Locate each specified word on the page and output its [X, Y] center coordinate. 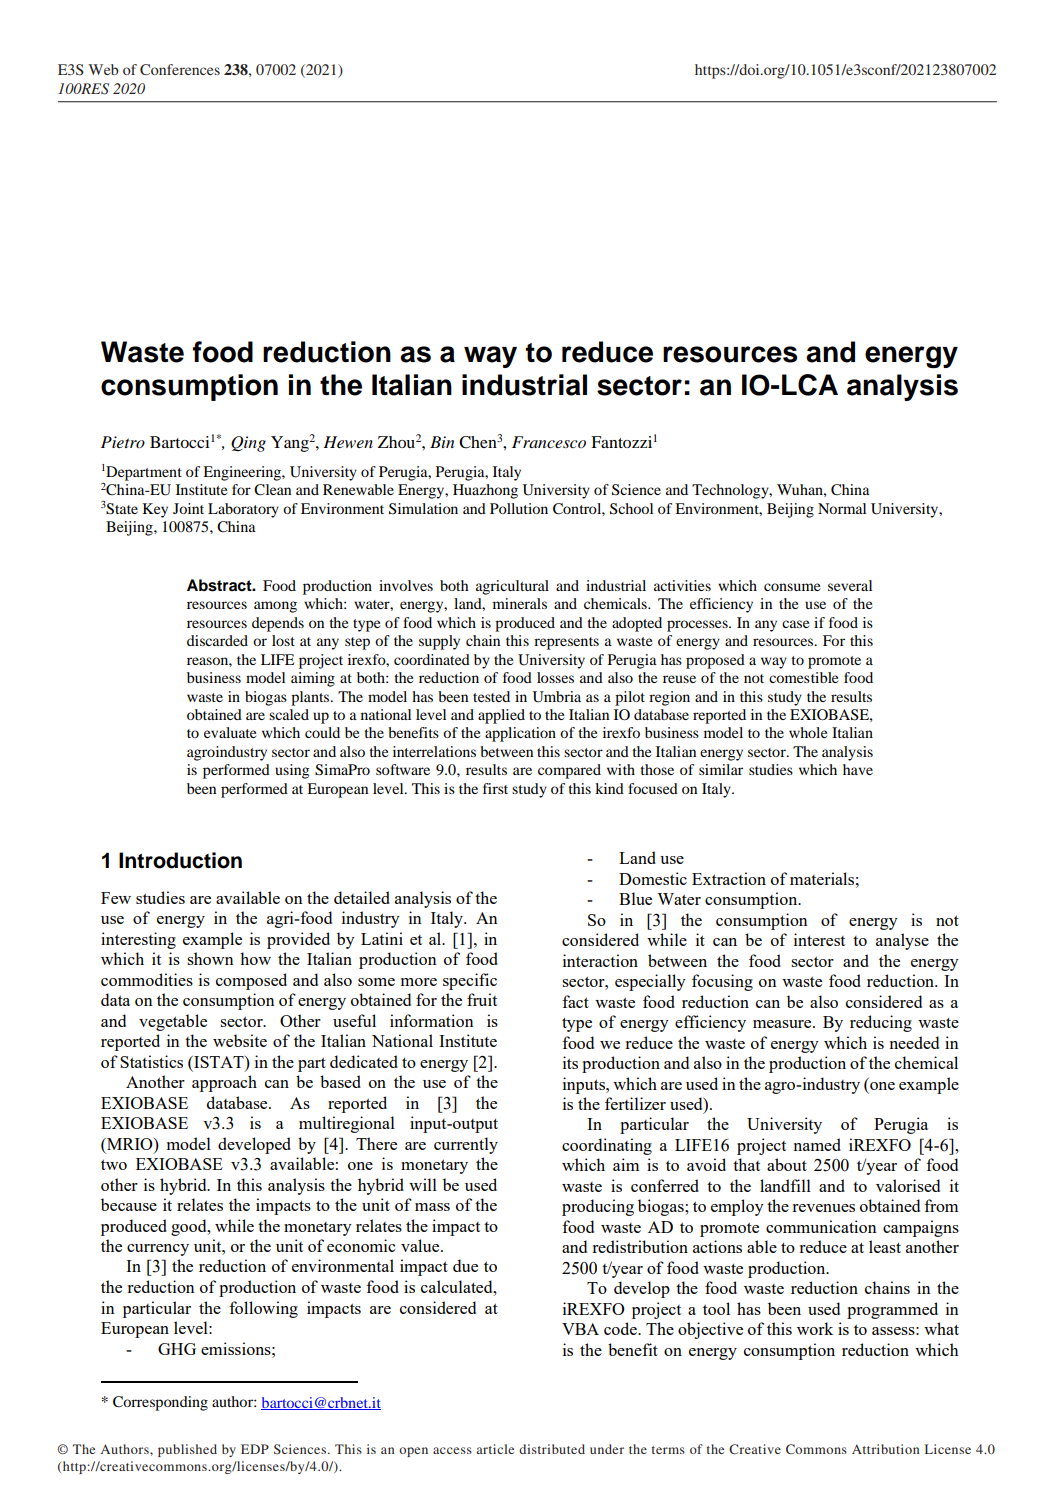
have [858, 769]
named [817, 1144]
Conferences [180, 69]
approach [224, 1083]
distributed [552, 1449]
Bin [442, 442]
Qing [248, 444]
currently [466, 1145]
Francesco [549, 442]
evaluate [230, 732]
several [850, 585]
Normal [842, 508]
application [520, 734]
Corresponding [160, 1403]
